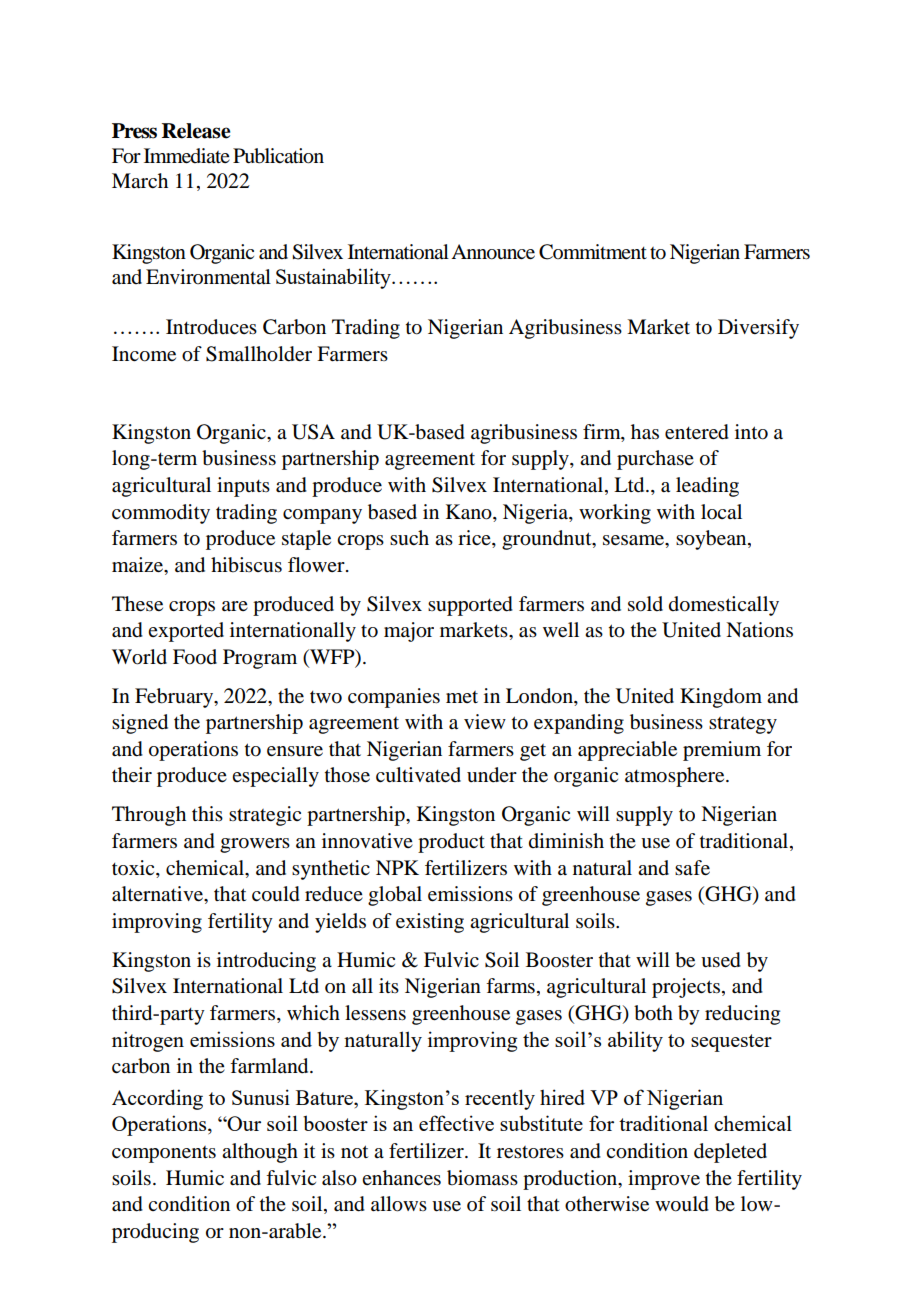  I want to click on components, so click(164, 1154).
